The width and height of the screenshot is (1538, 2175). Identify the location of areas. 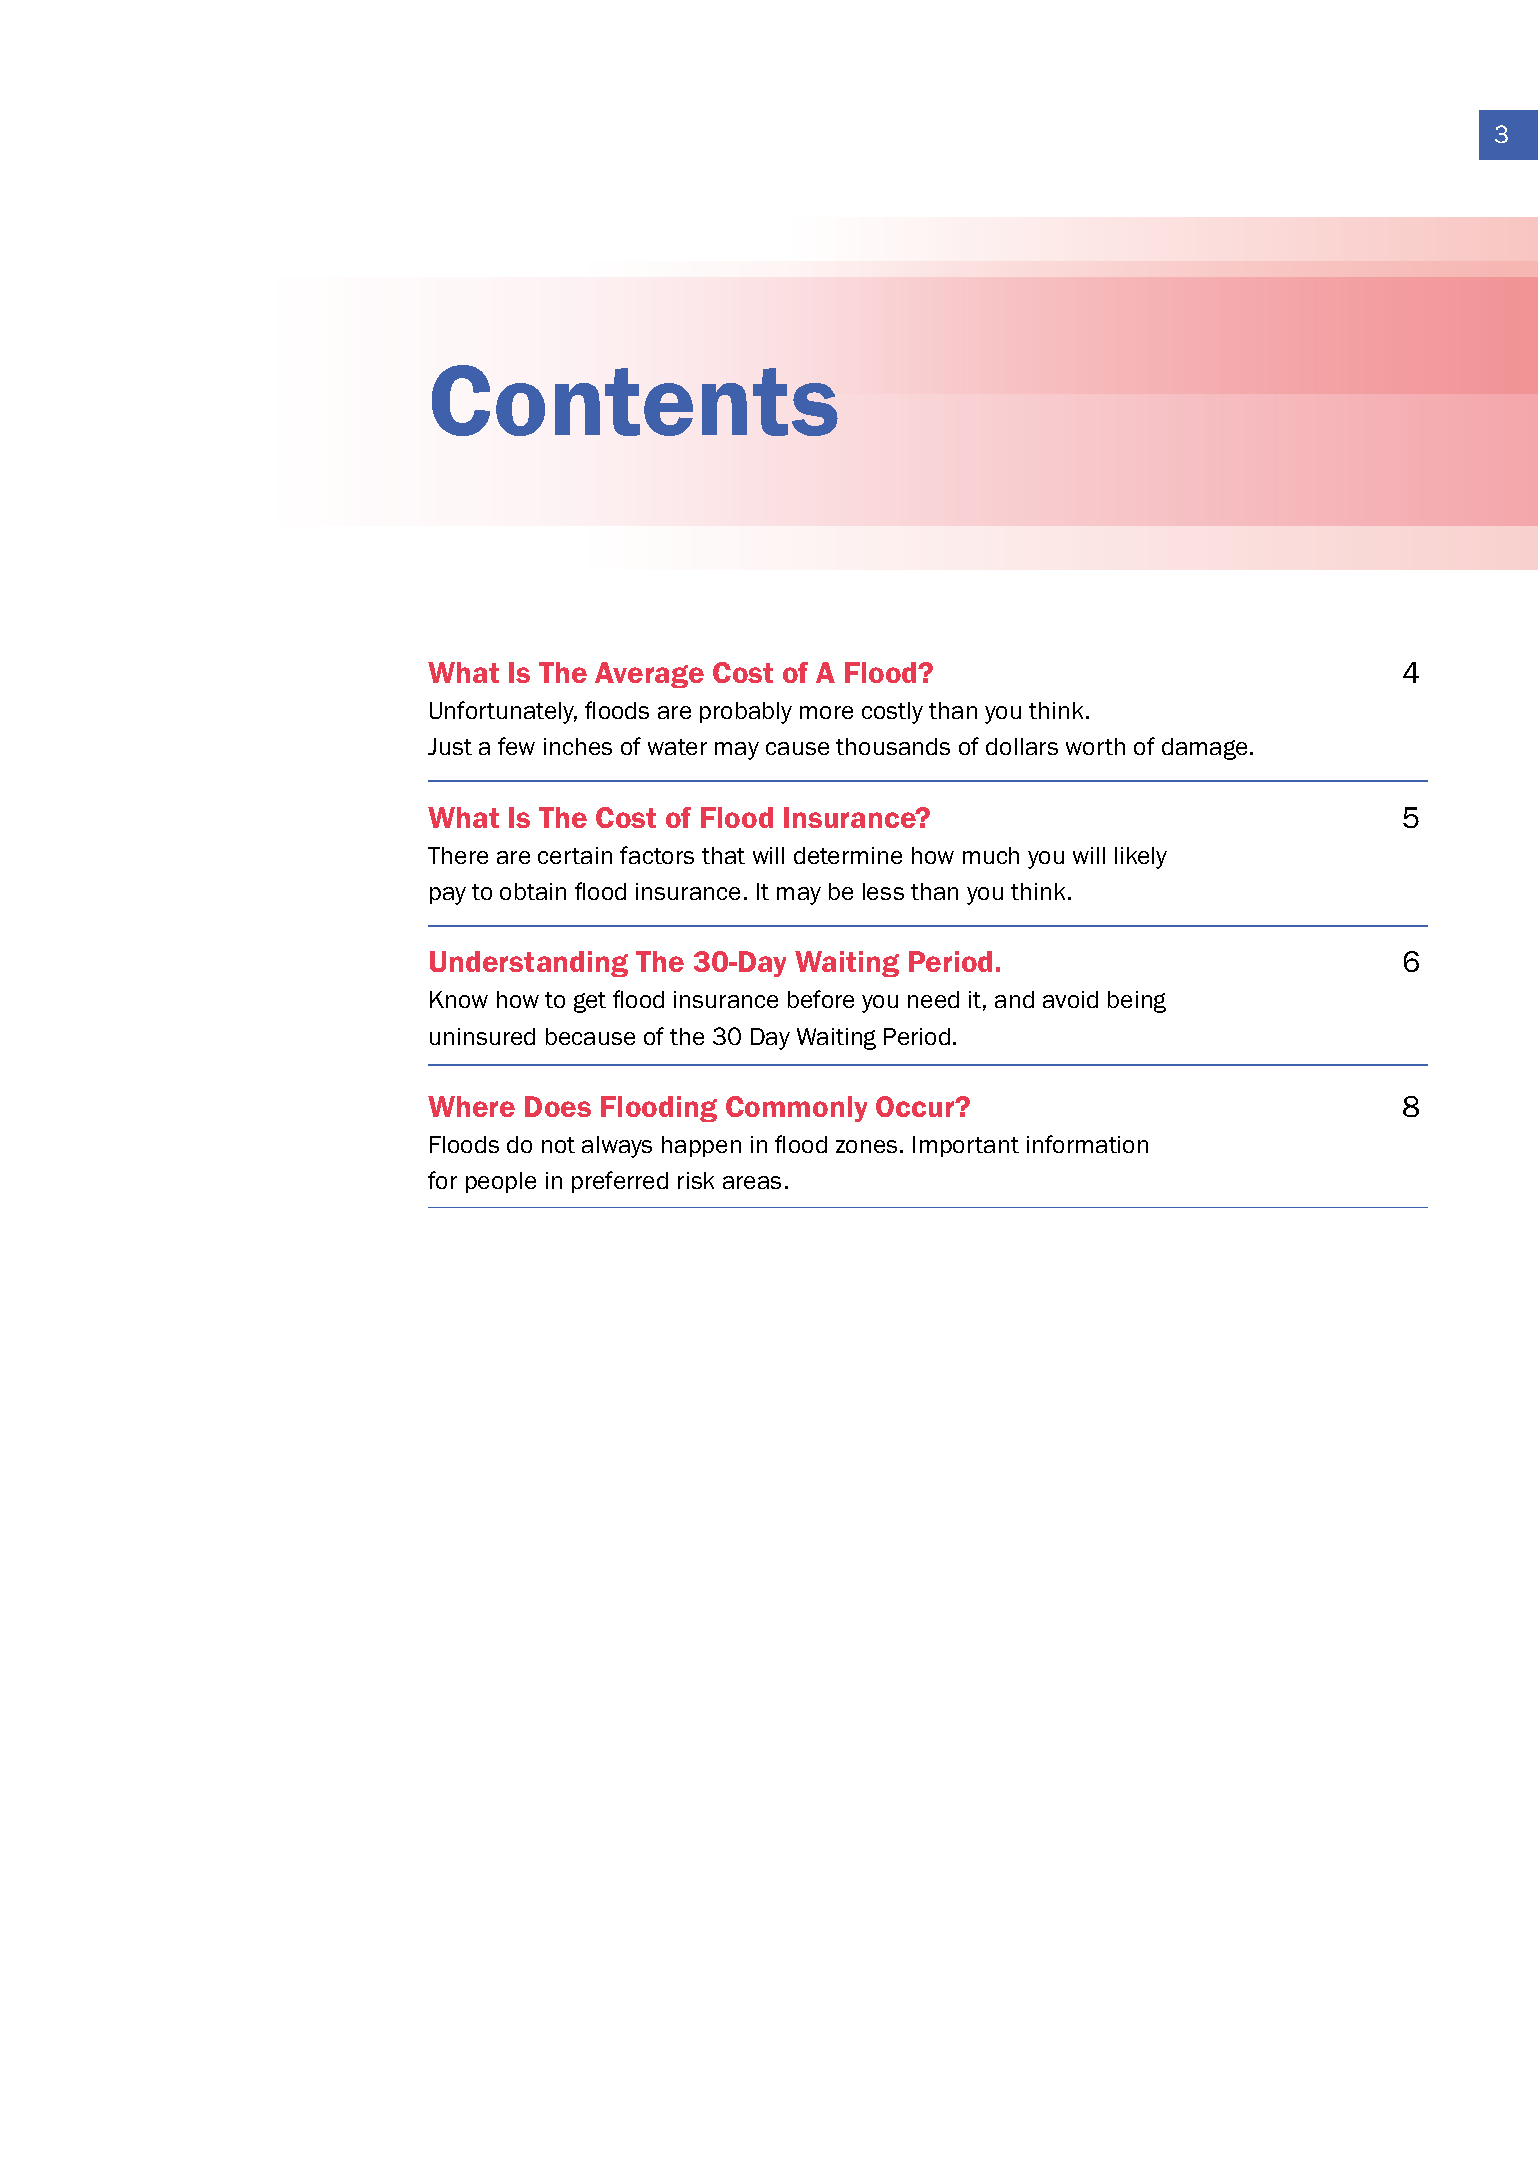
(752, 1182).
